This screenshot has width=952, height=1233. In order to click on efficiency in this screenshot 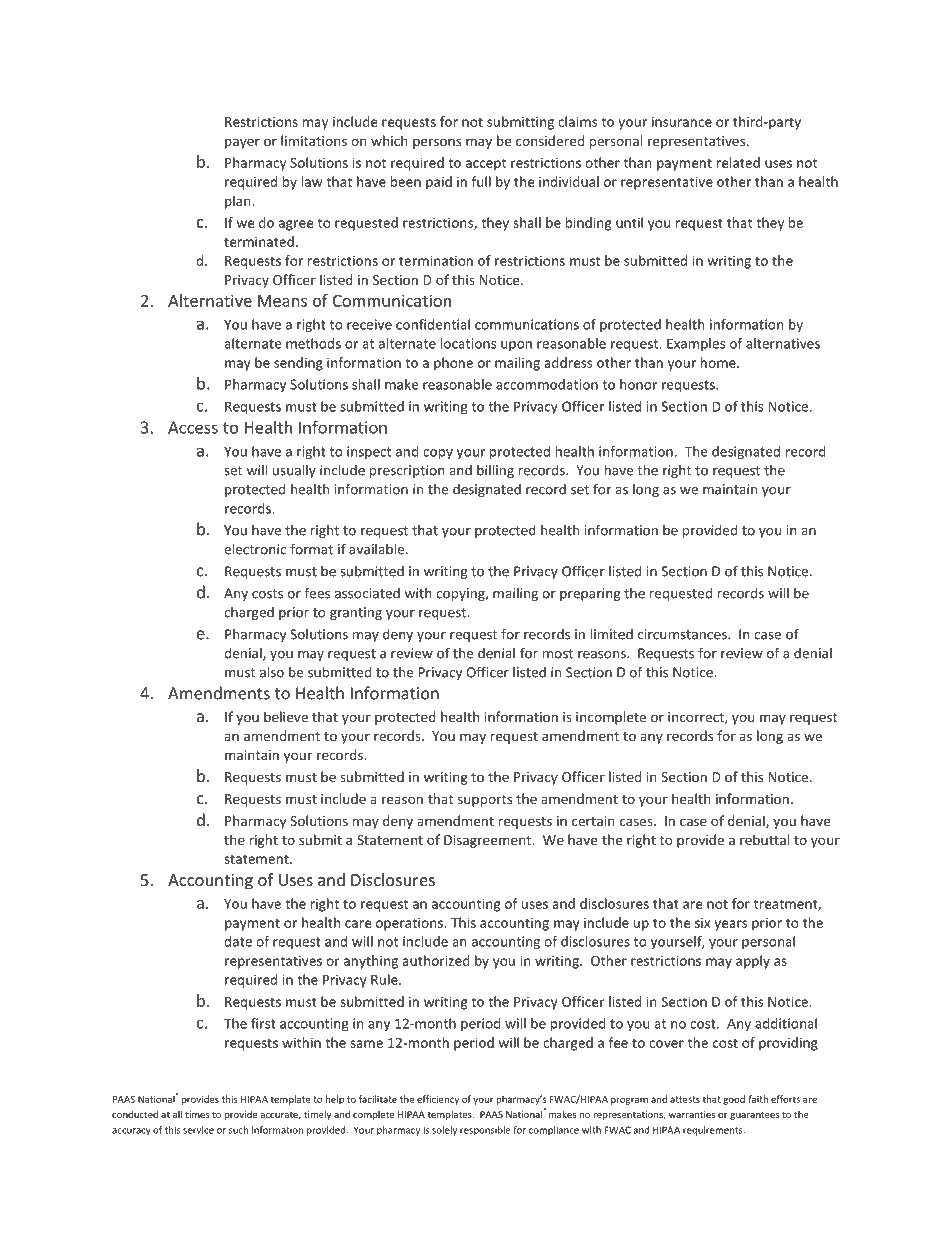, I will do `click(438, 1100)`.
